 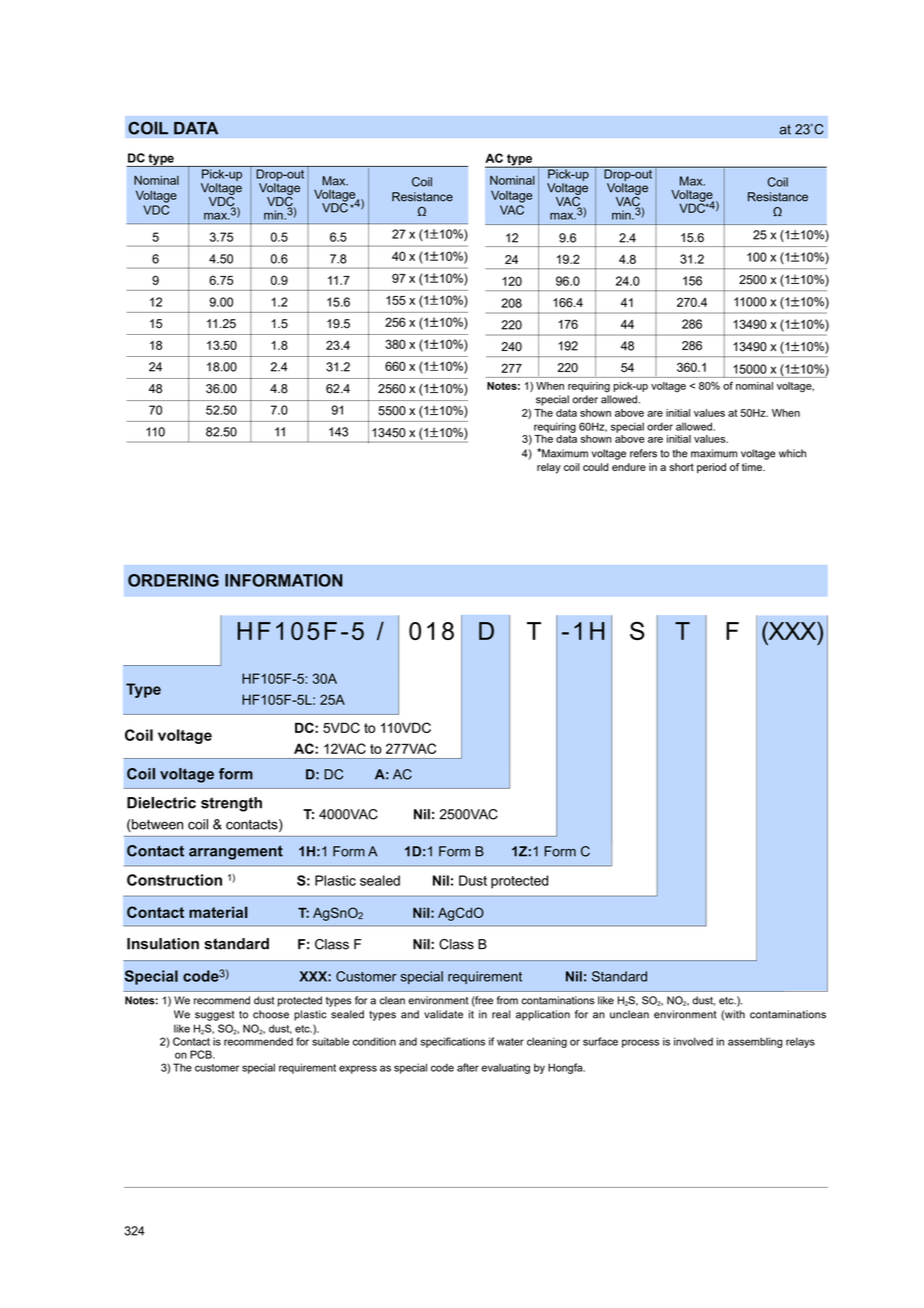 What do you see at coordinates (753, 467) in the document?
I see `time` at bounding box center [753, 467].
